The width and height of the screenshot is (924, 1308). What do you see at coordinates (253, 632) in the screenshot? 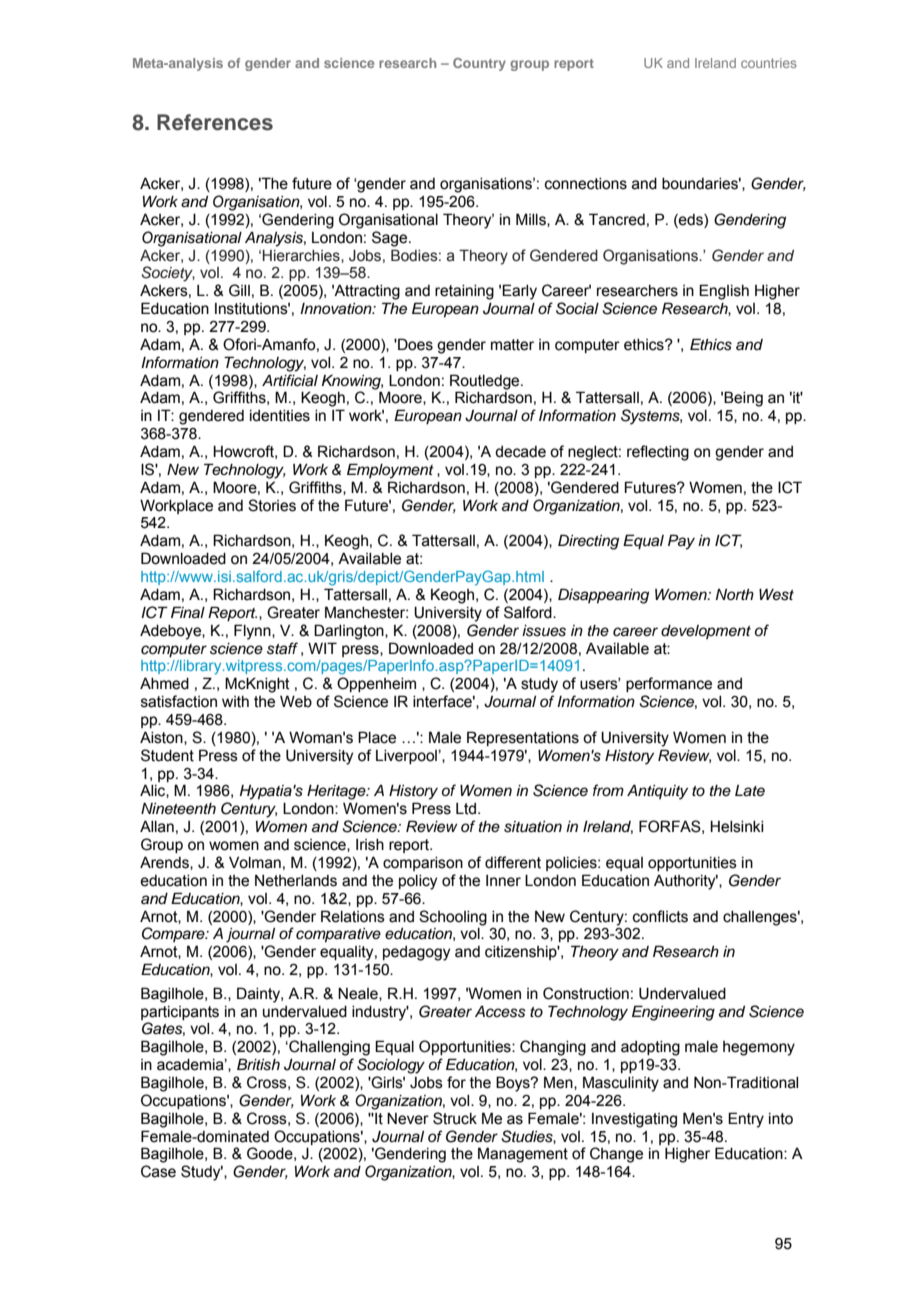
I see `Flynn` at bounding box center [253, 632].
